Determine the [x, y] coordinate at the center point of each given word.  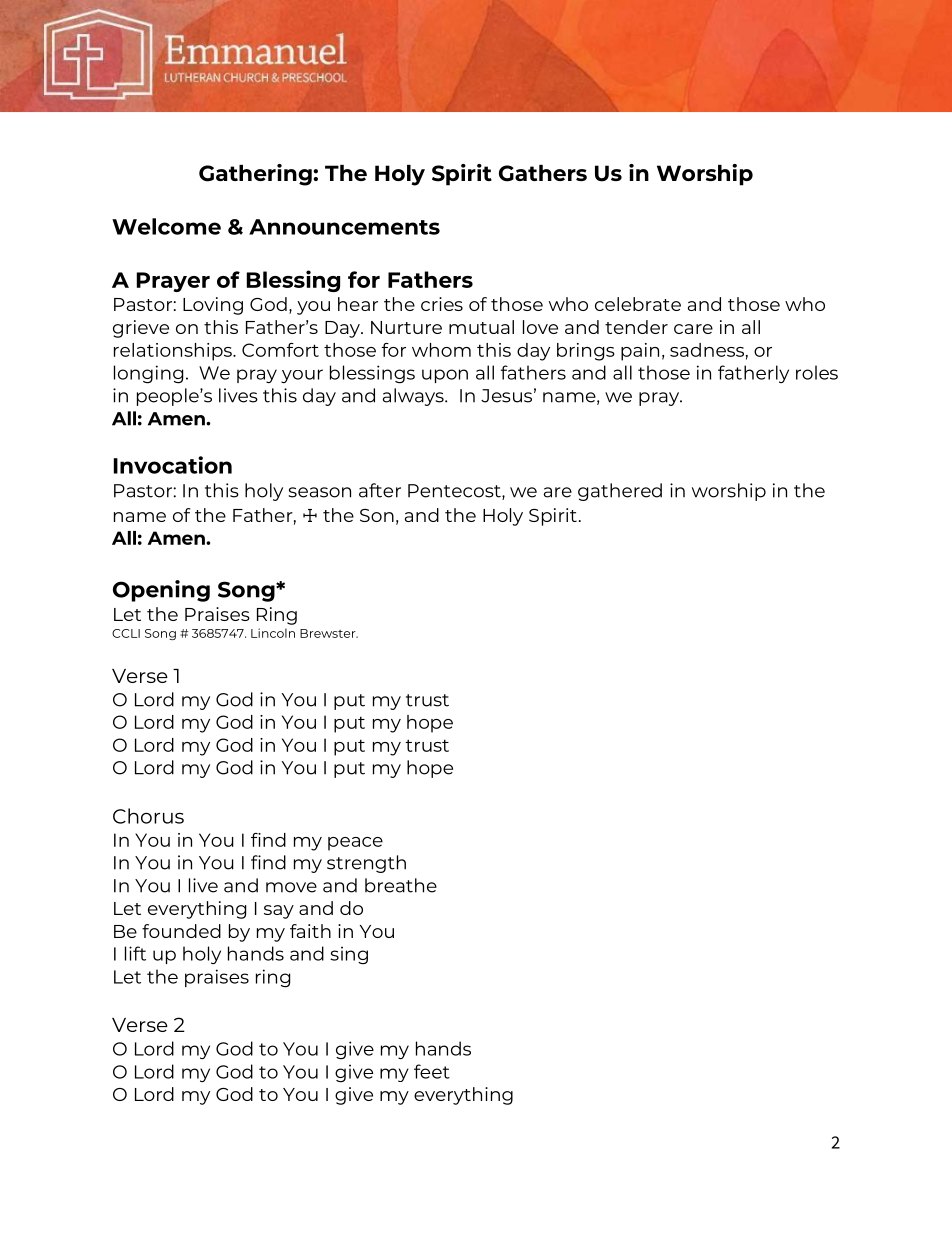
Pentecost [455, 492]
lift [135, 953]
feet [432, 1071]
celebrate [638, 304]
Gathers [543, 173]
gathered [620, 492]
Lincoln [273, 633]
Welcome [166, 226]
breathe [401, 885]
